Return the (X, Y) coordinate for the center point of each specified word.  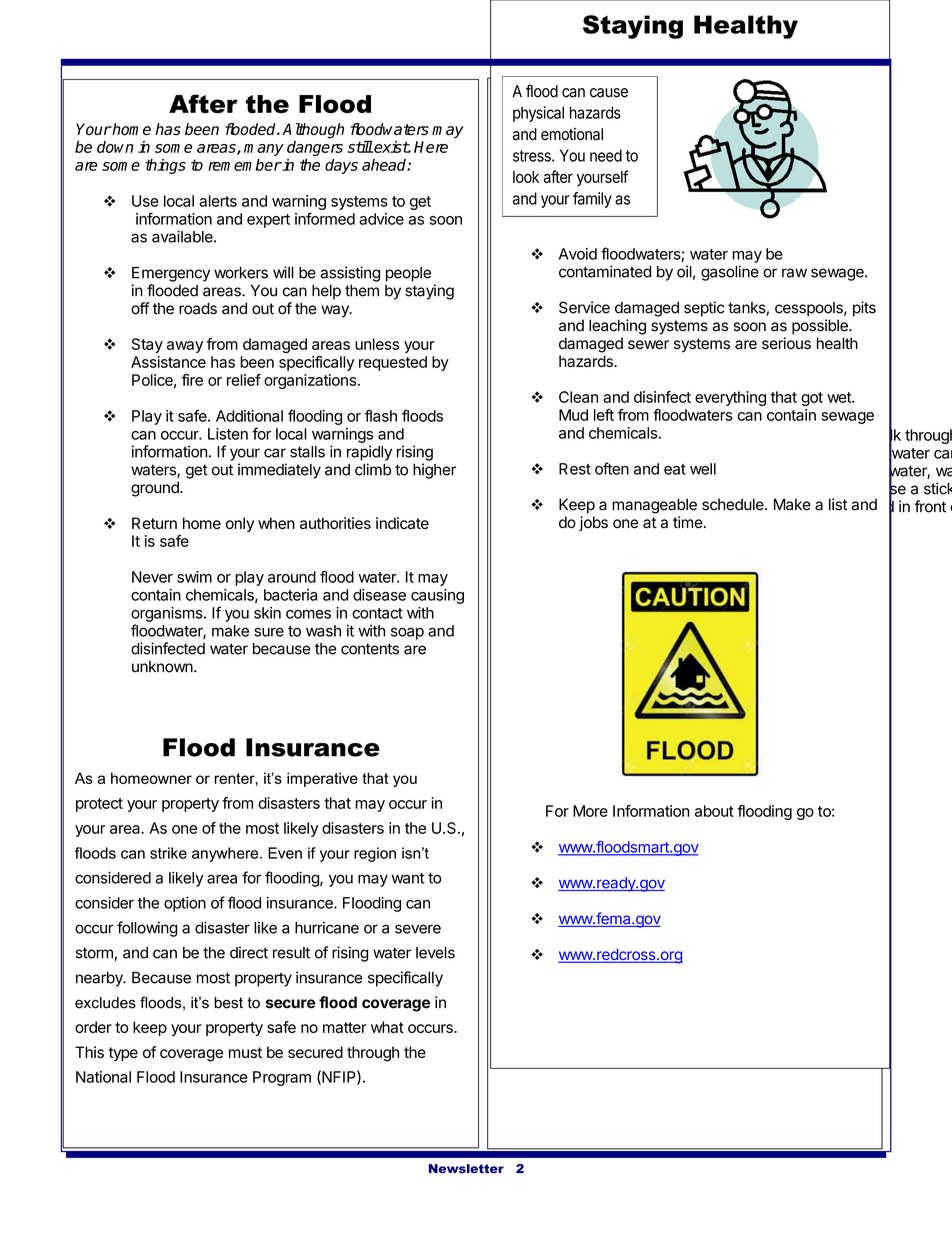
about (714, 811)
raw (794, 273)
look (526, 177)
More (590, 811)
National (103, 1077)
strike (168, 853)
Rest (575, 469)
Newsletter (466, 1169)
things (165, 166)
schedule (734, 504)
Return (154, 523)
